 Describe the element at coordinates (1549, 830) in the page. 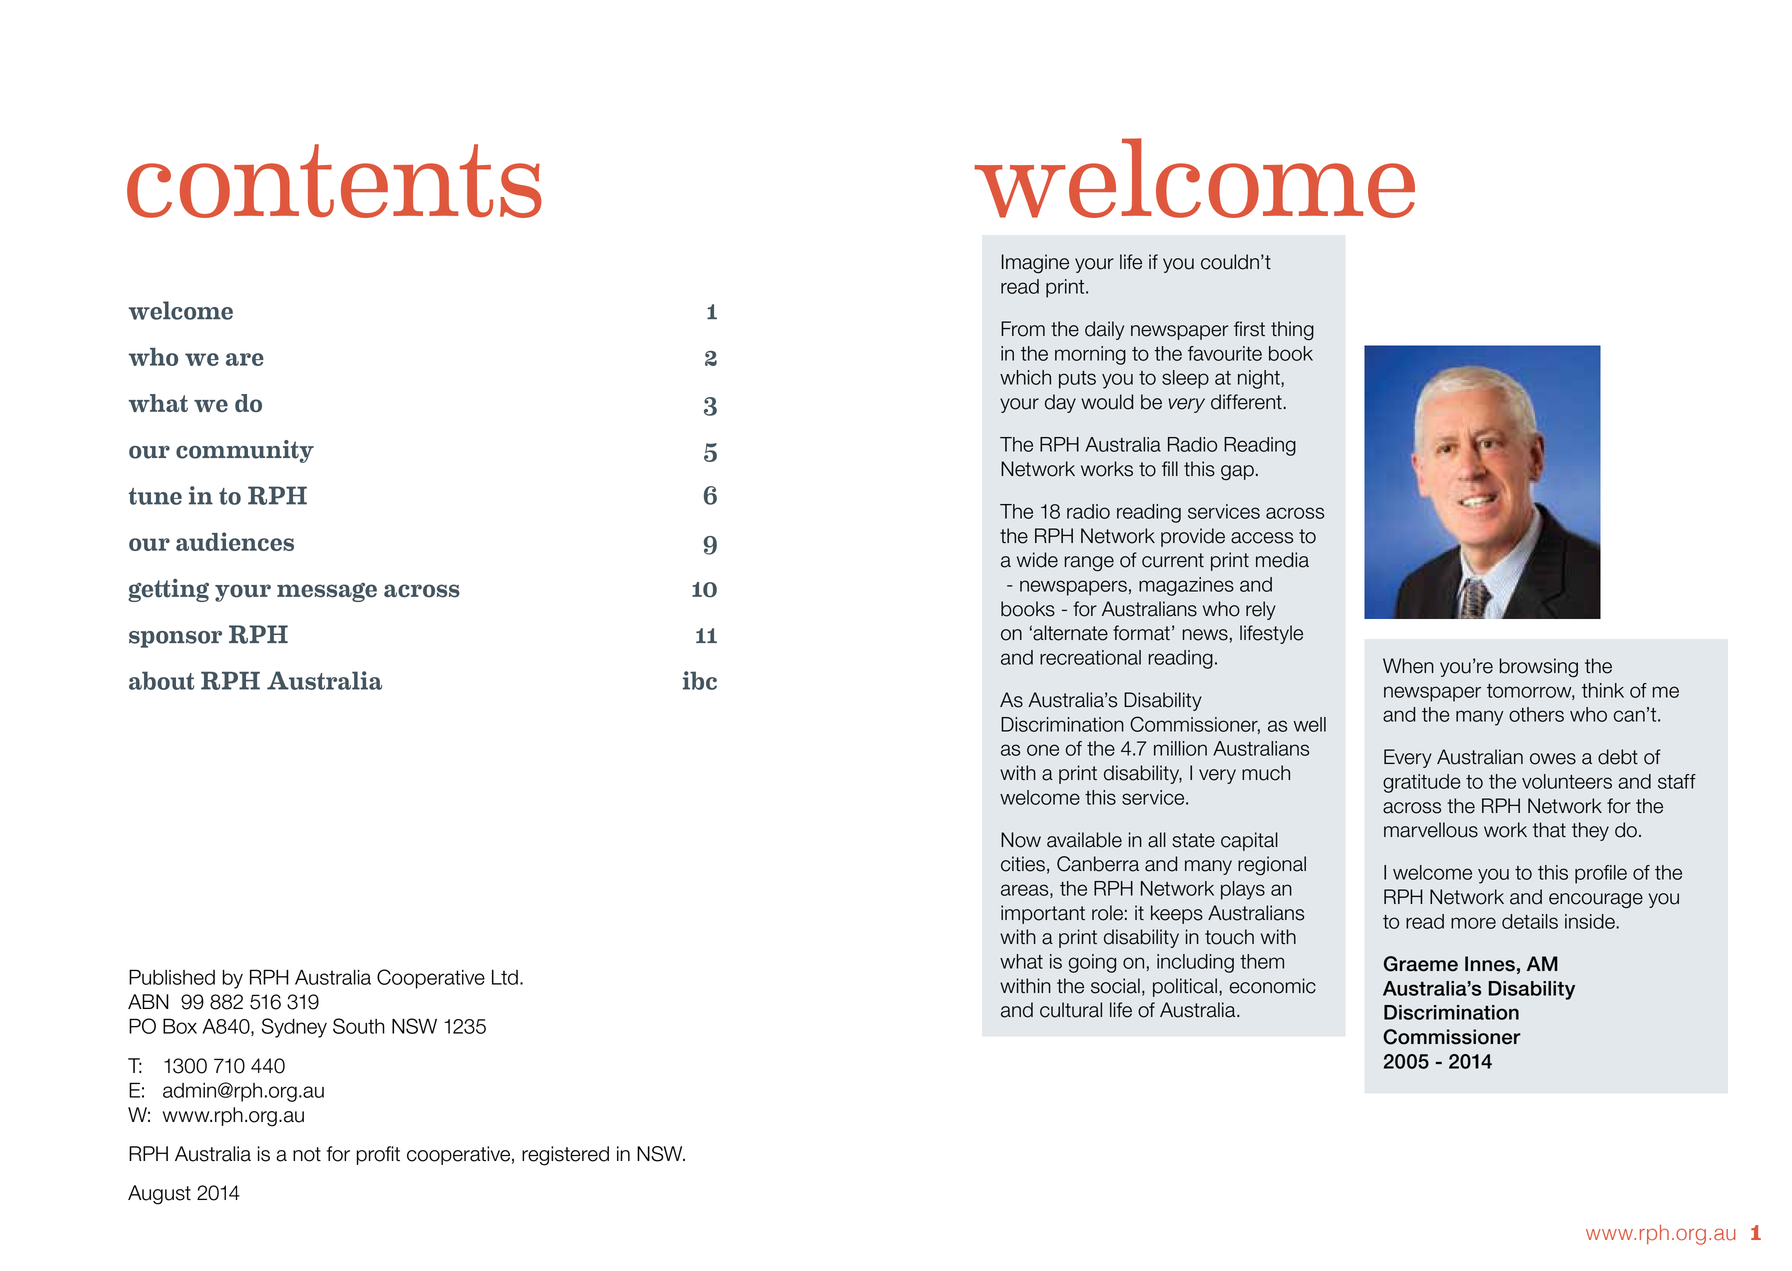

I see `that` at that location.
